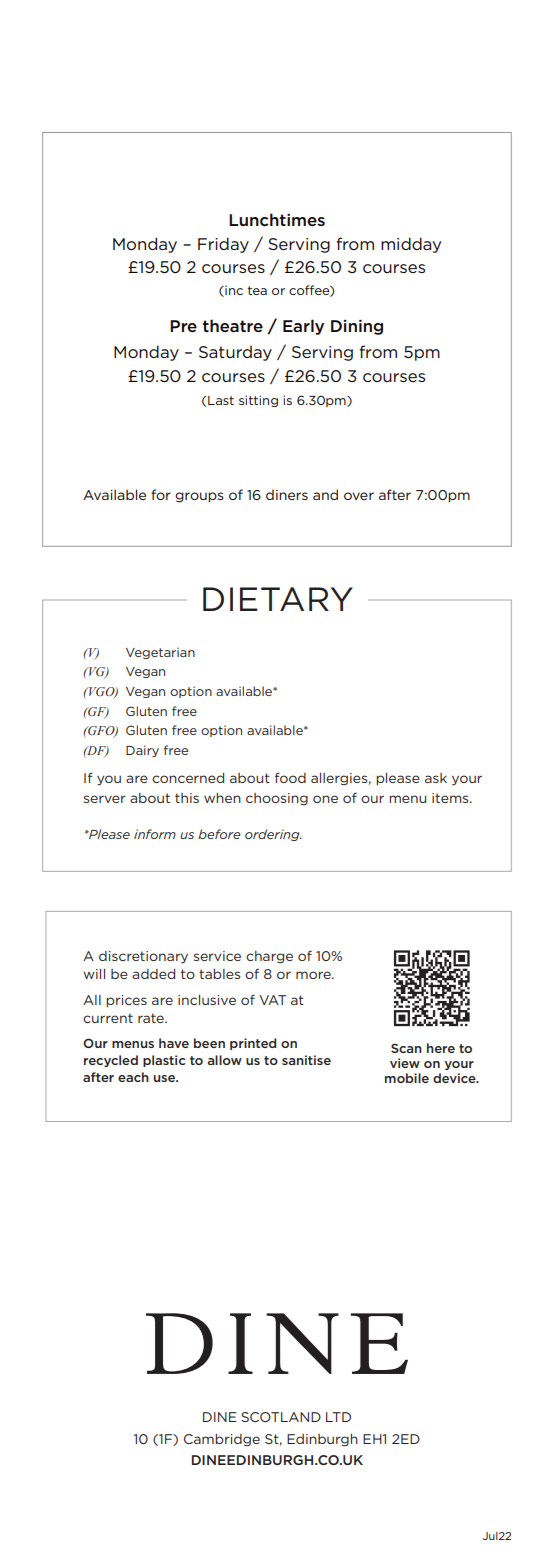 The height and width of the screenshot is (1568, 554). I want to click on Vegetarian, so click(160, 653).
